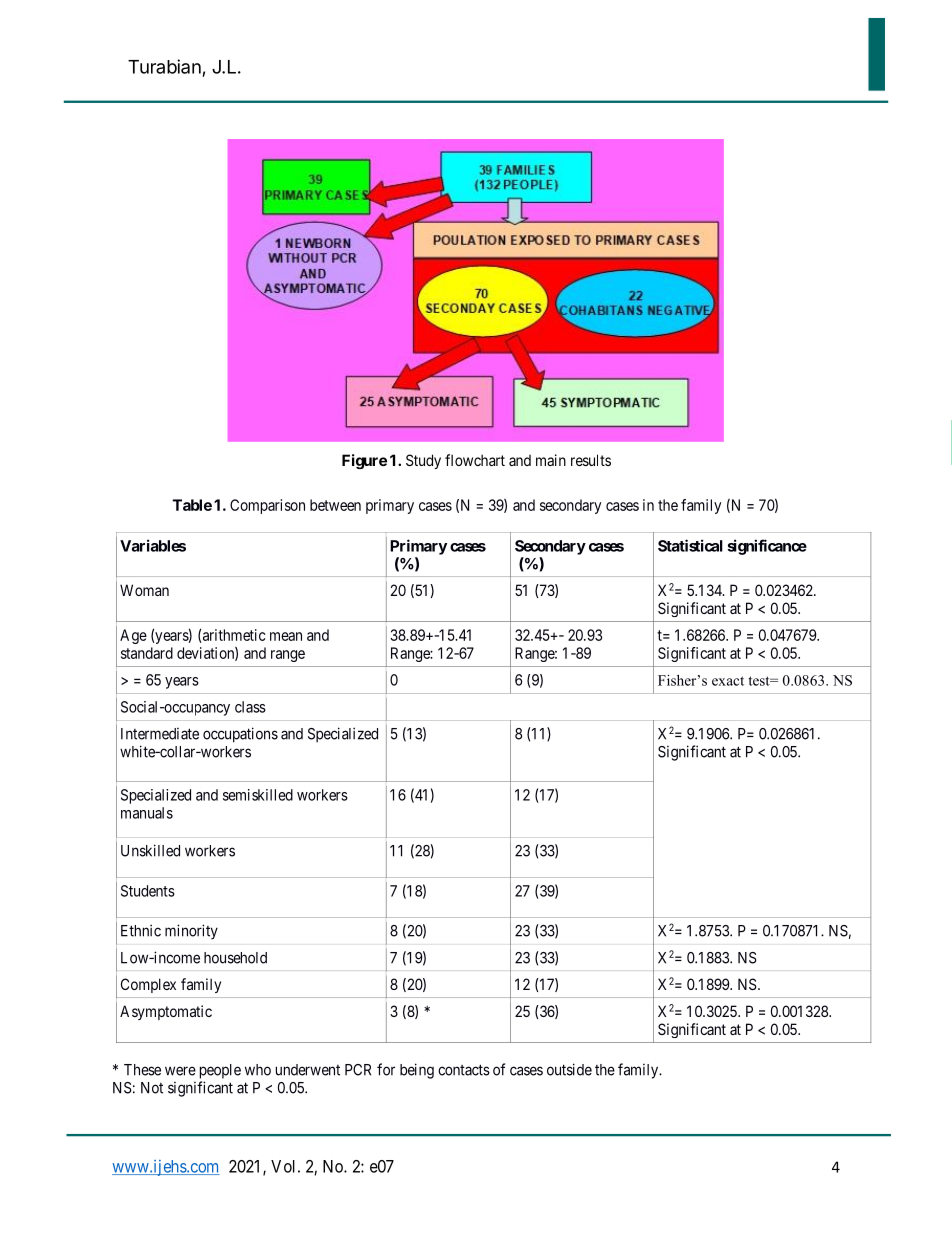  What do you see at coordinates (240, 735) in the page?
I see `occupations` at bounding box center [240, 735].
